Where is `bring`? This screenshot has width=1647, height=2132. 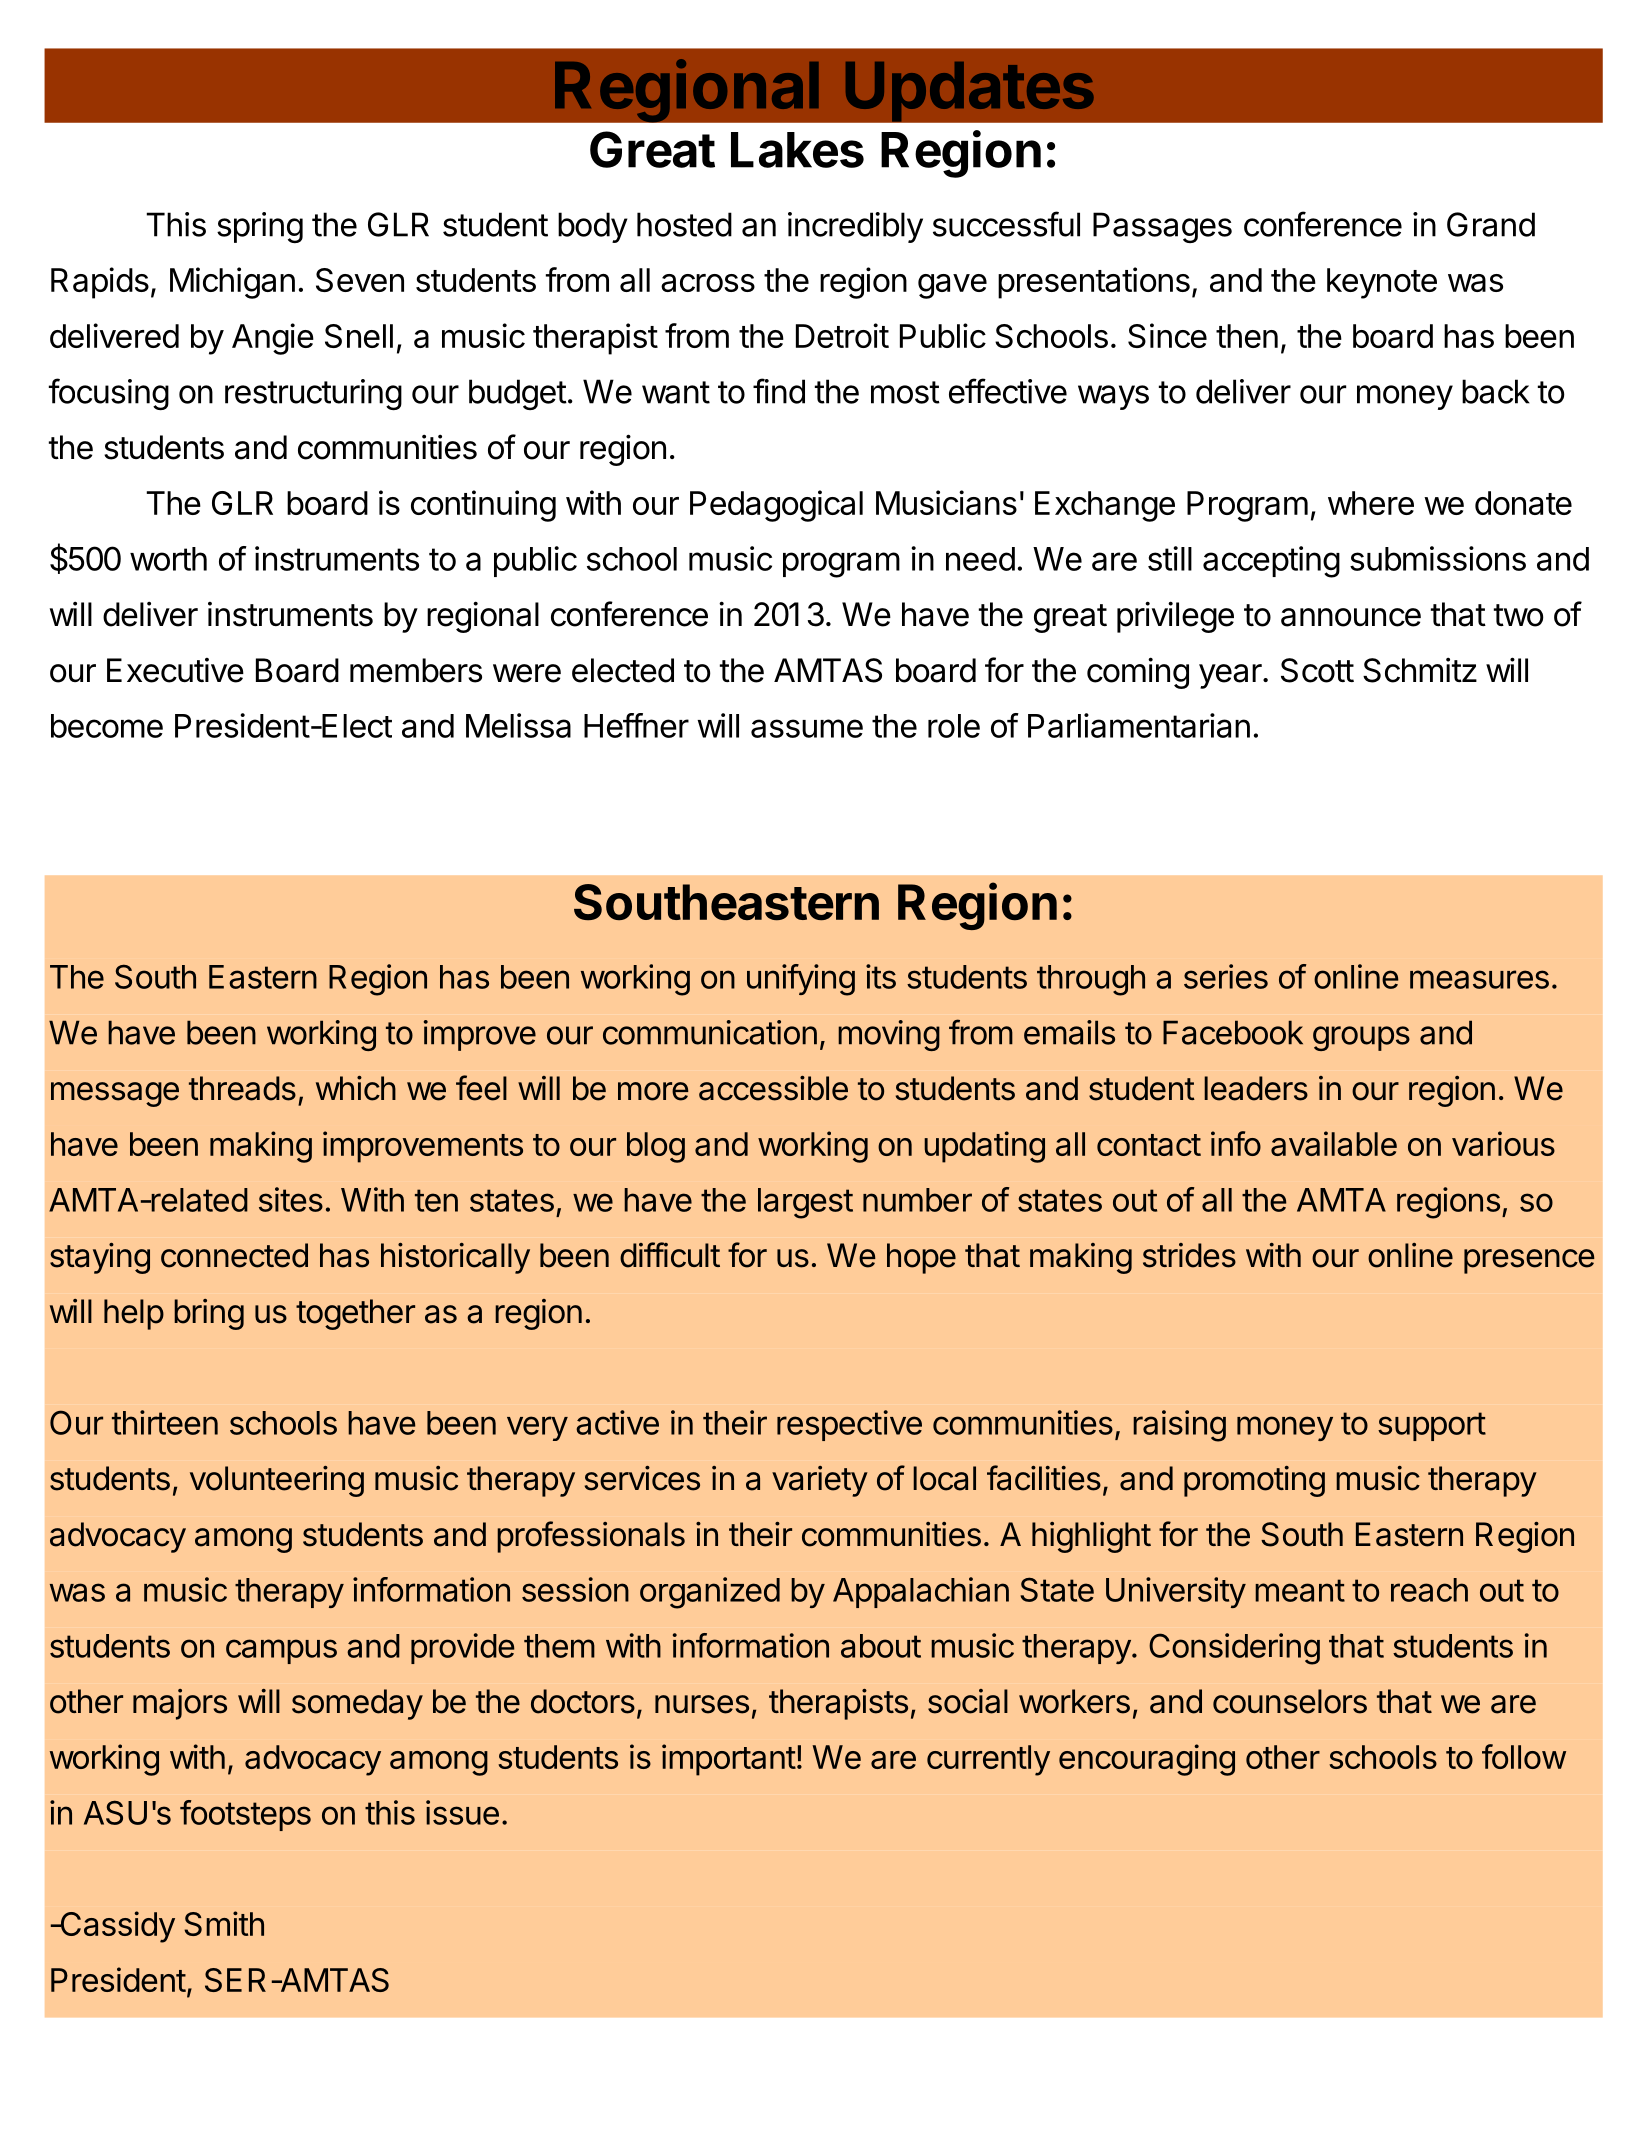
bring is located at coordinates (209, 1314).
